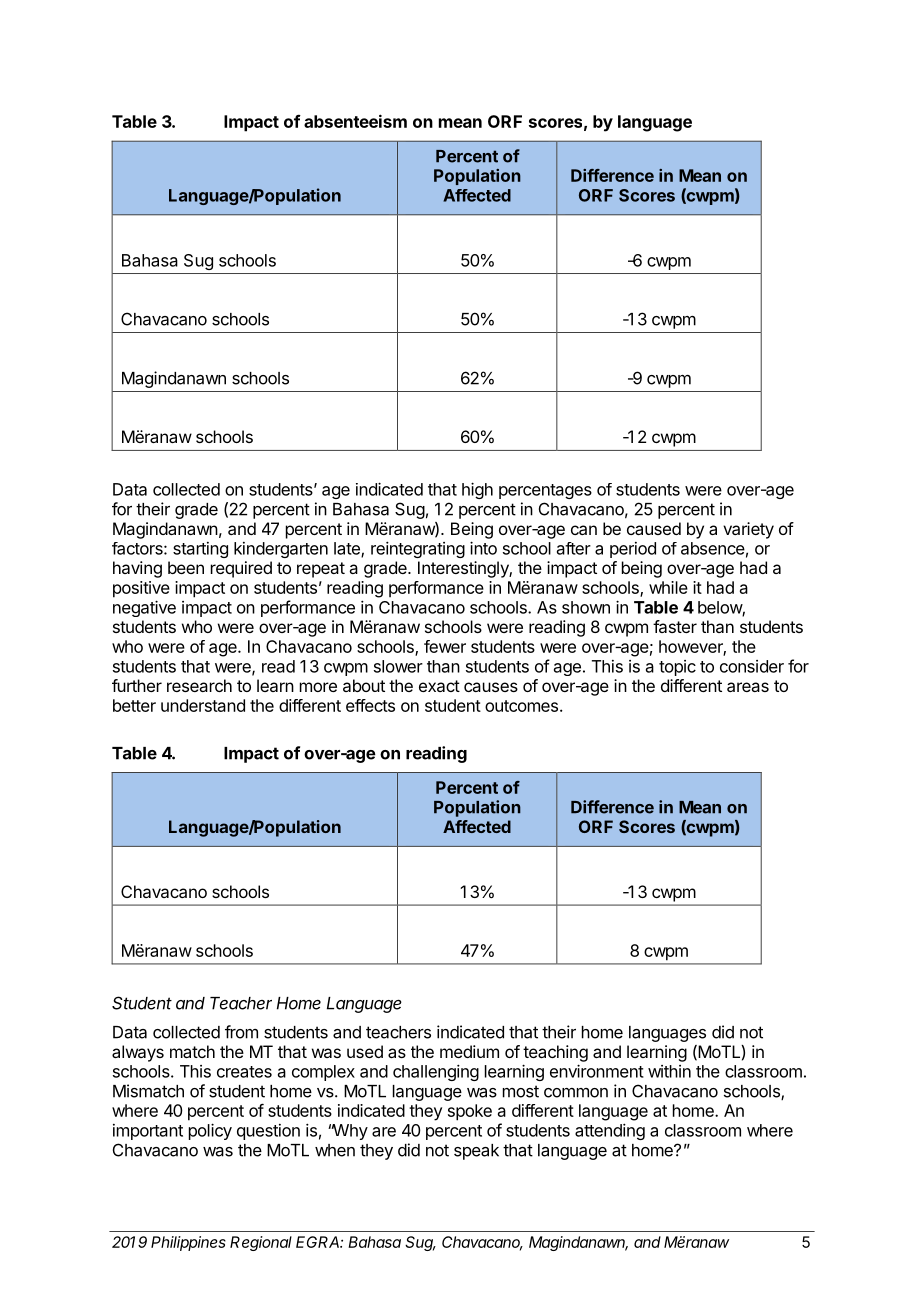 The width and height of the page is (924, 1307). What do you see at coordinates (748, 687) in the page?
I see `areas` at bounding box center [748, 687].
